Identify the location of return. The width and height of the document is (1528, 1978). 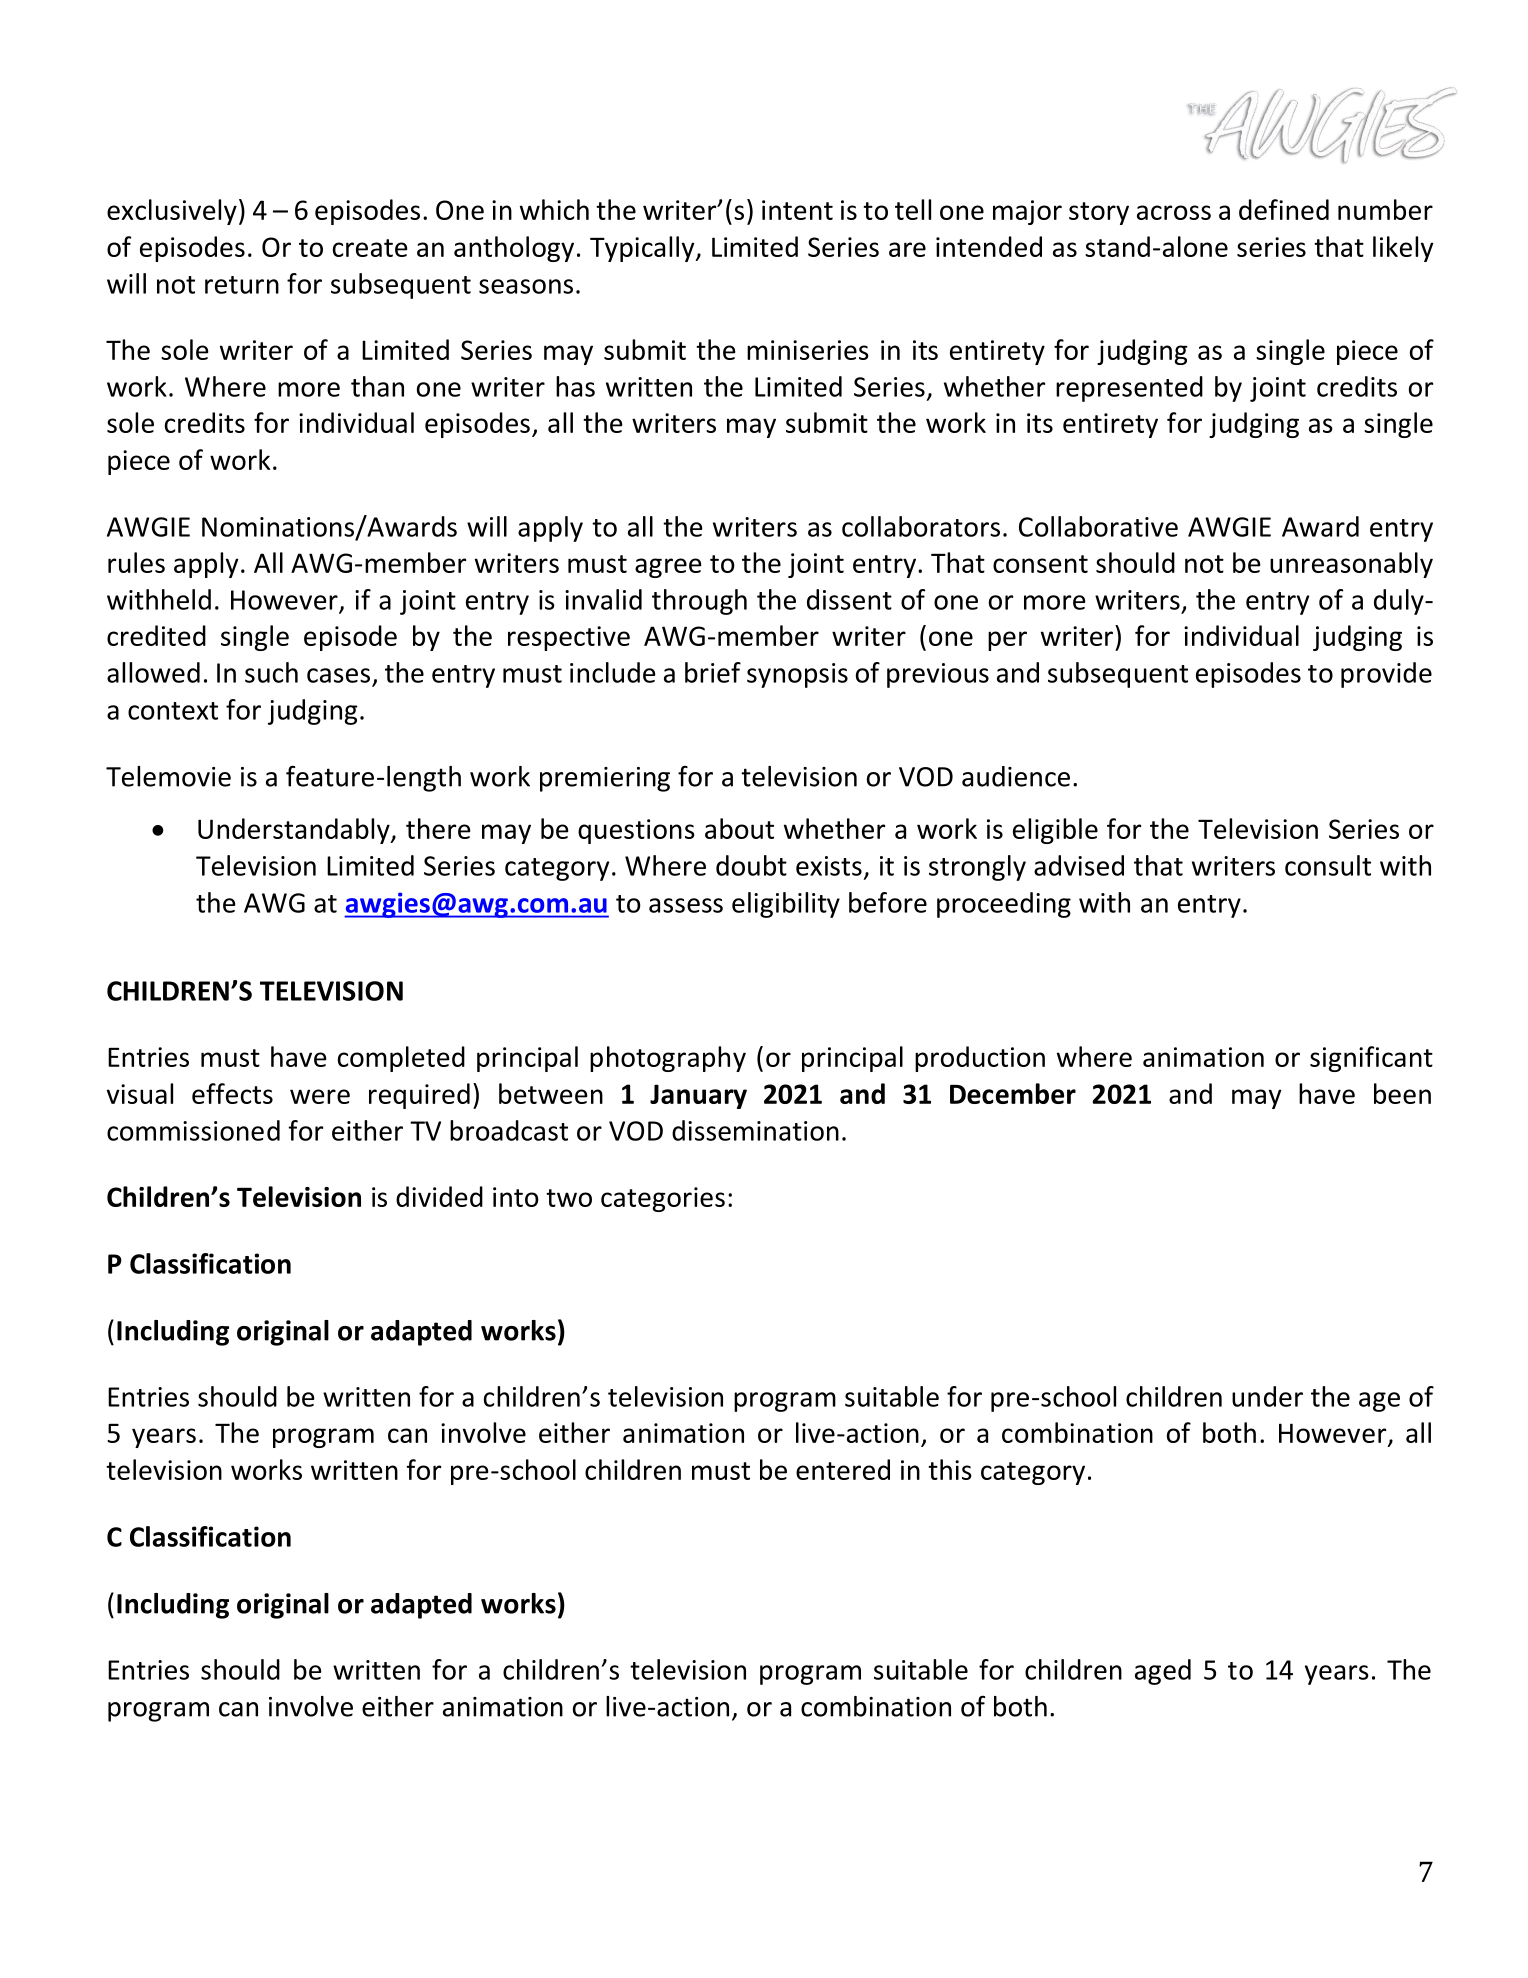
(242, 285).
